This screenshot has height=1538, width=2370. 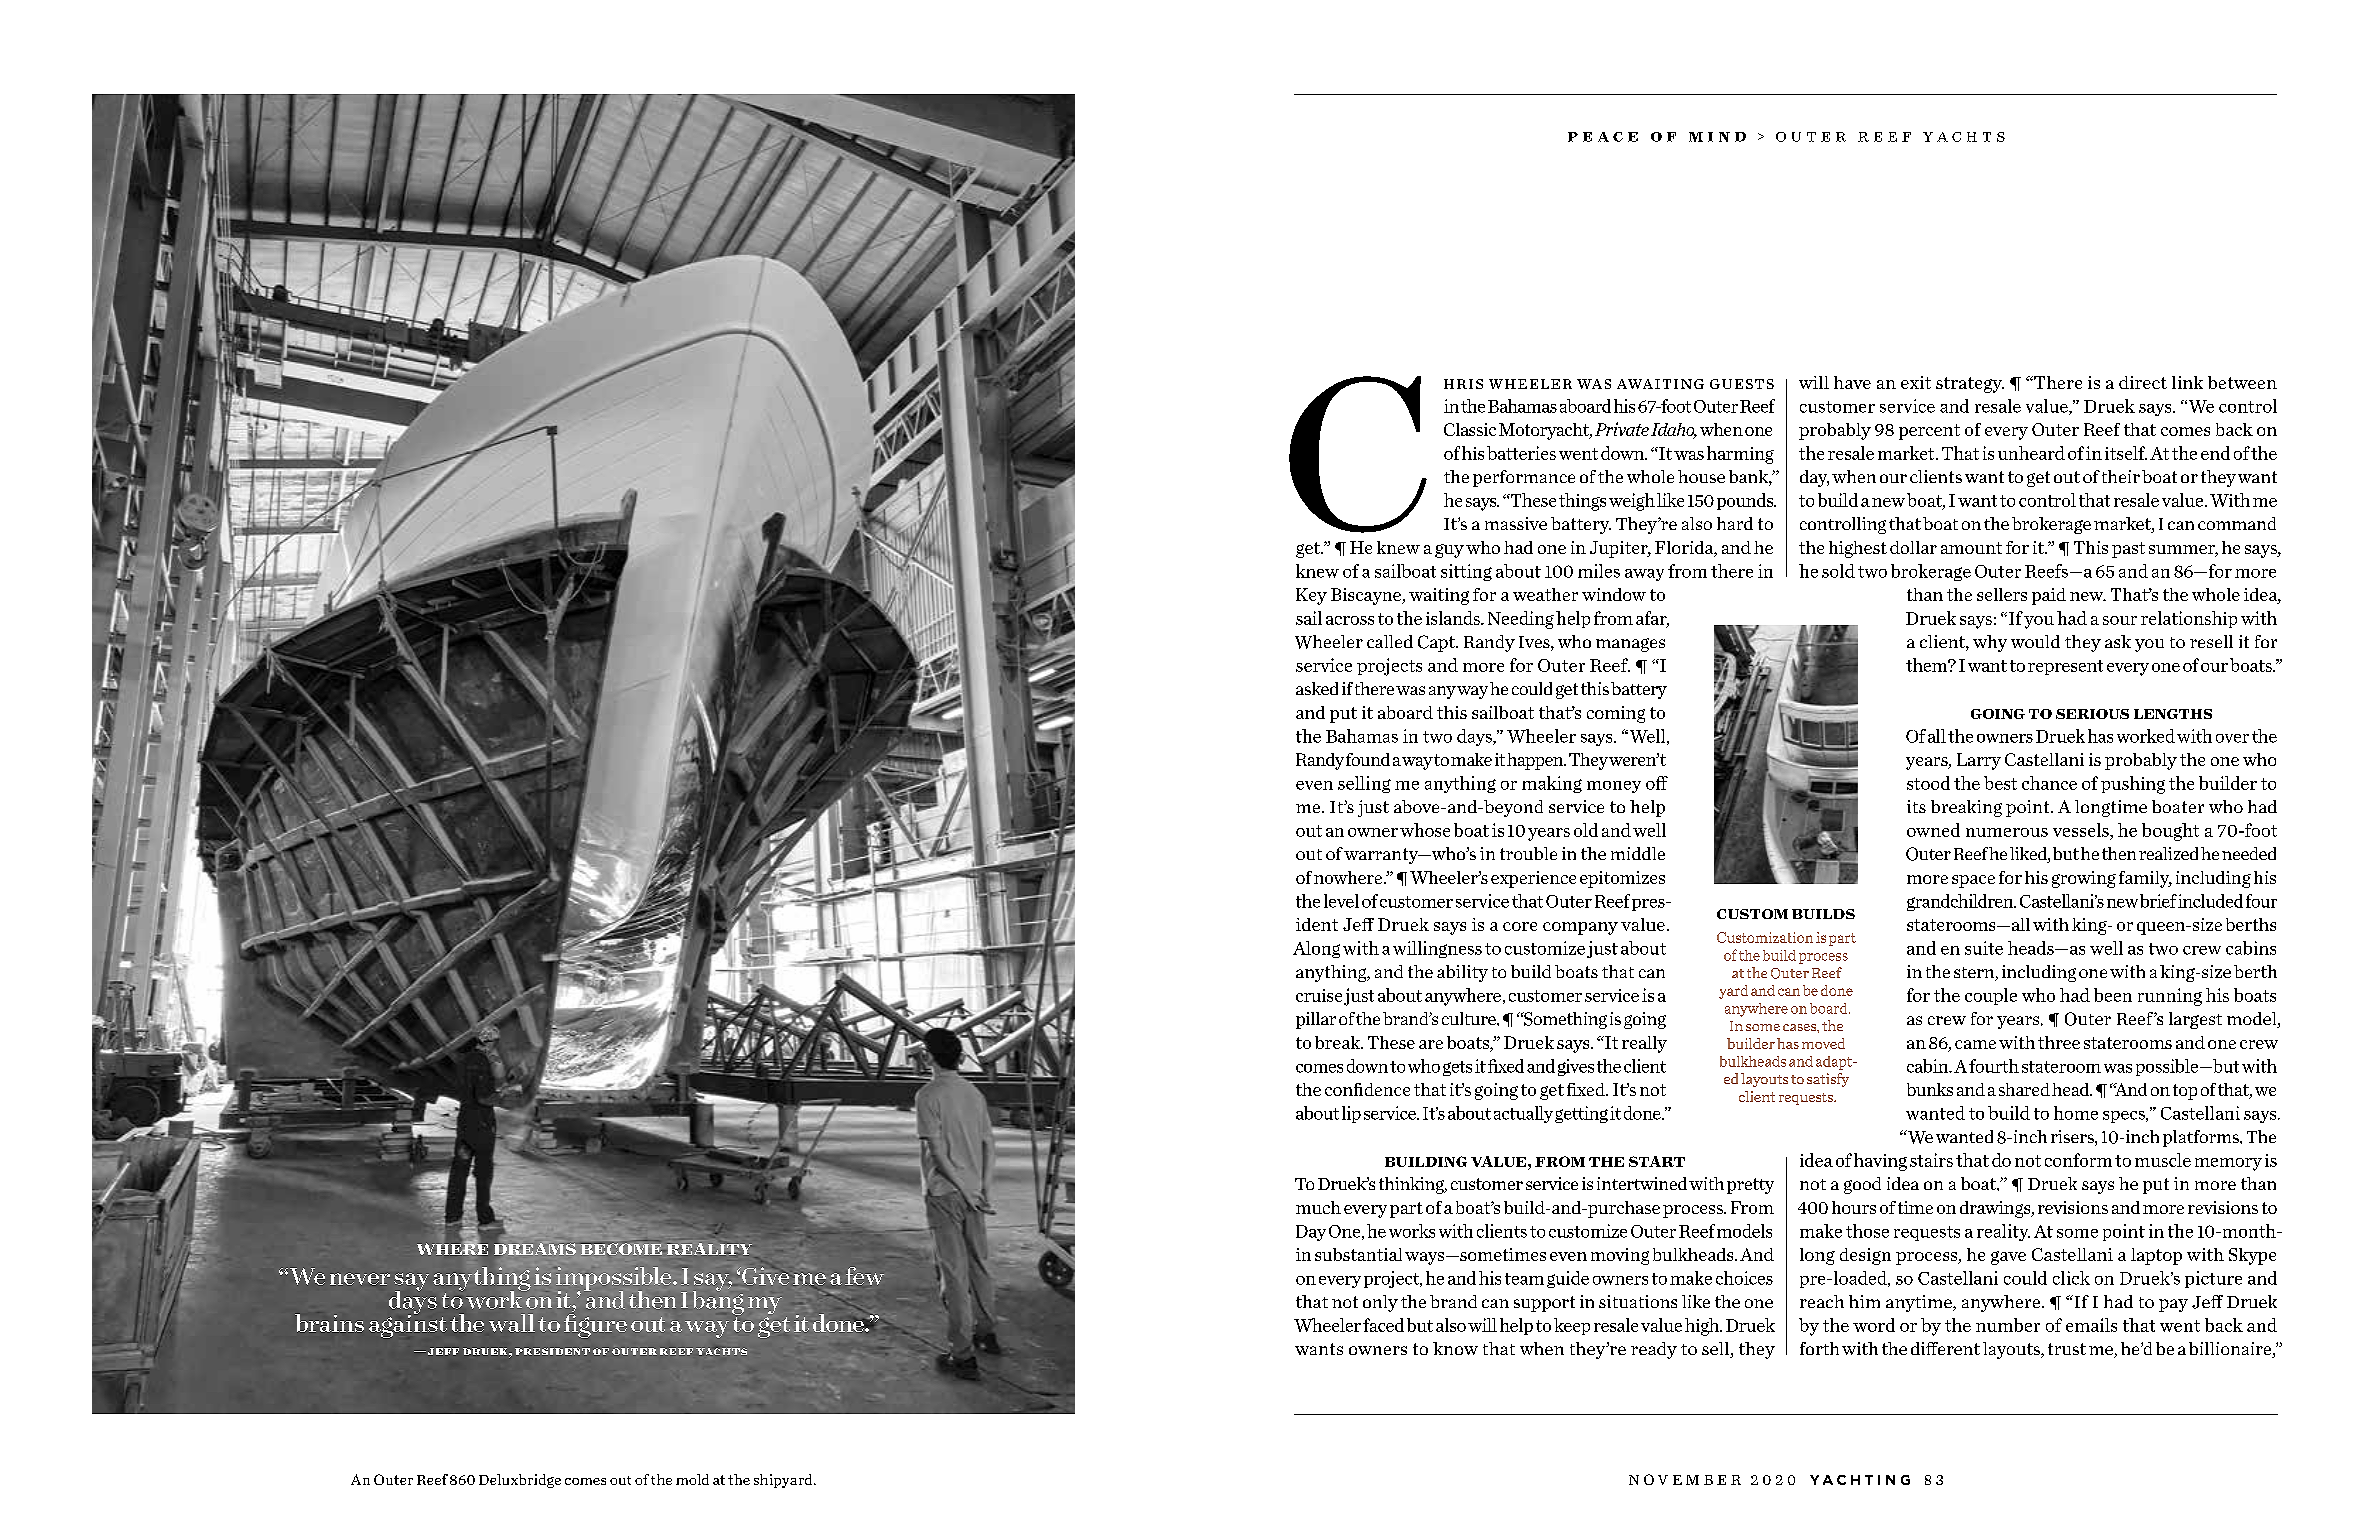 I want to click on BECOME, so click(x=622, y=1249).
